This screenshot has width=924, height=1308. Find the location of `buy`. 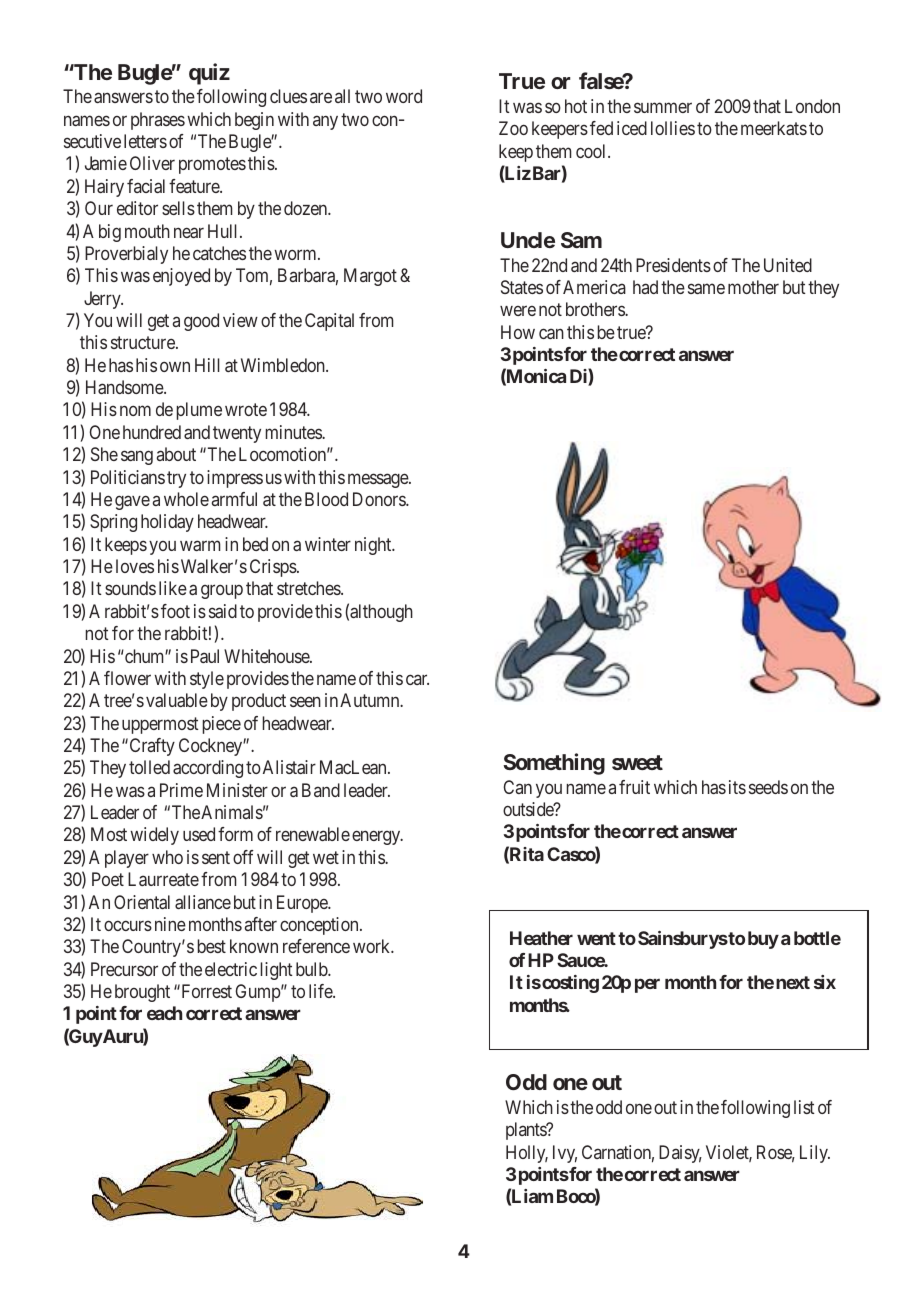

buy is located at coordinates (763, 940).
